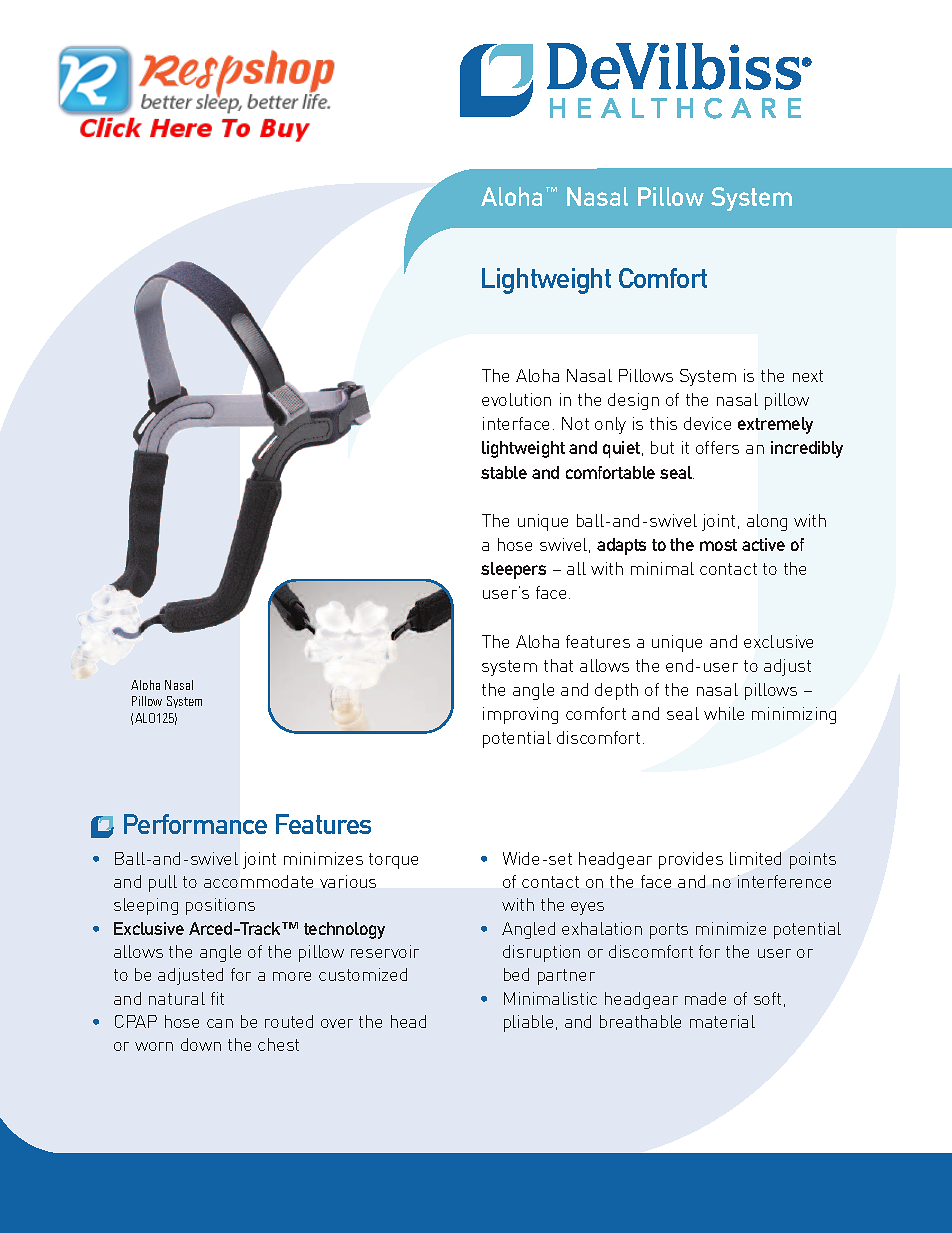  Describe the element at coordinates (724, 713) in the document. I see `while` at that location.
